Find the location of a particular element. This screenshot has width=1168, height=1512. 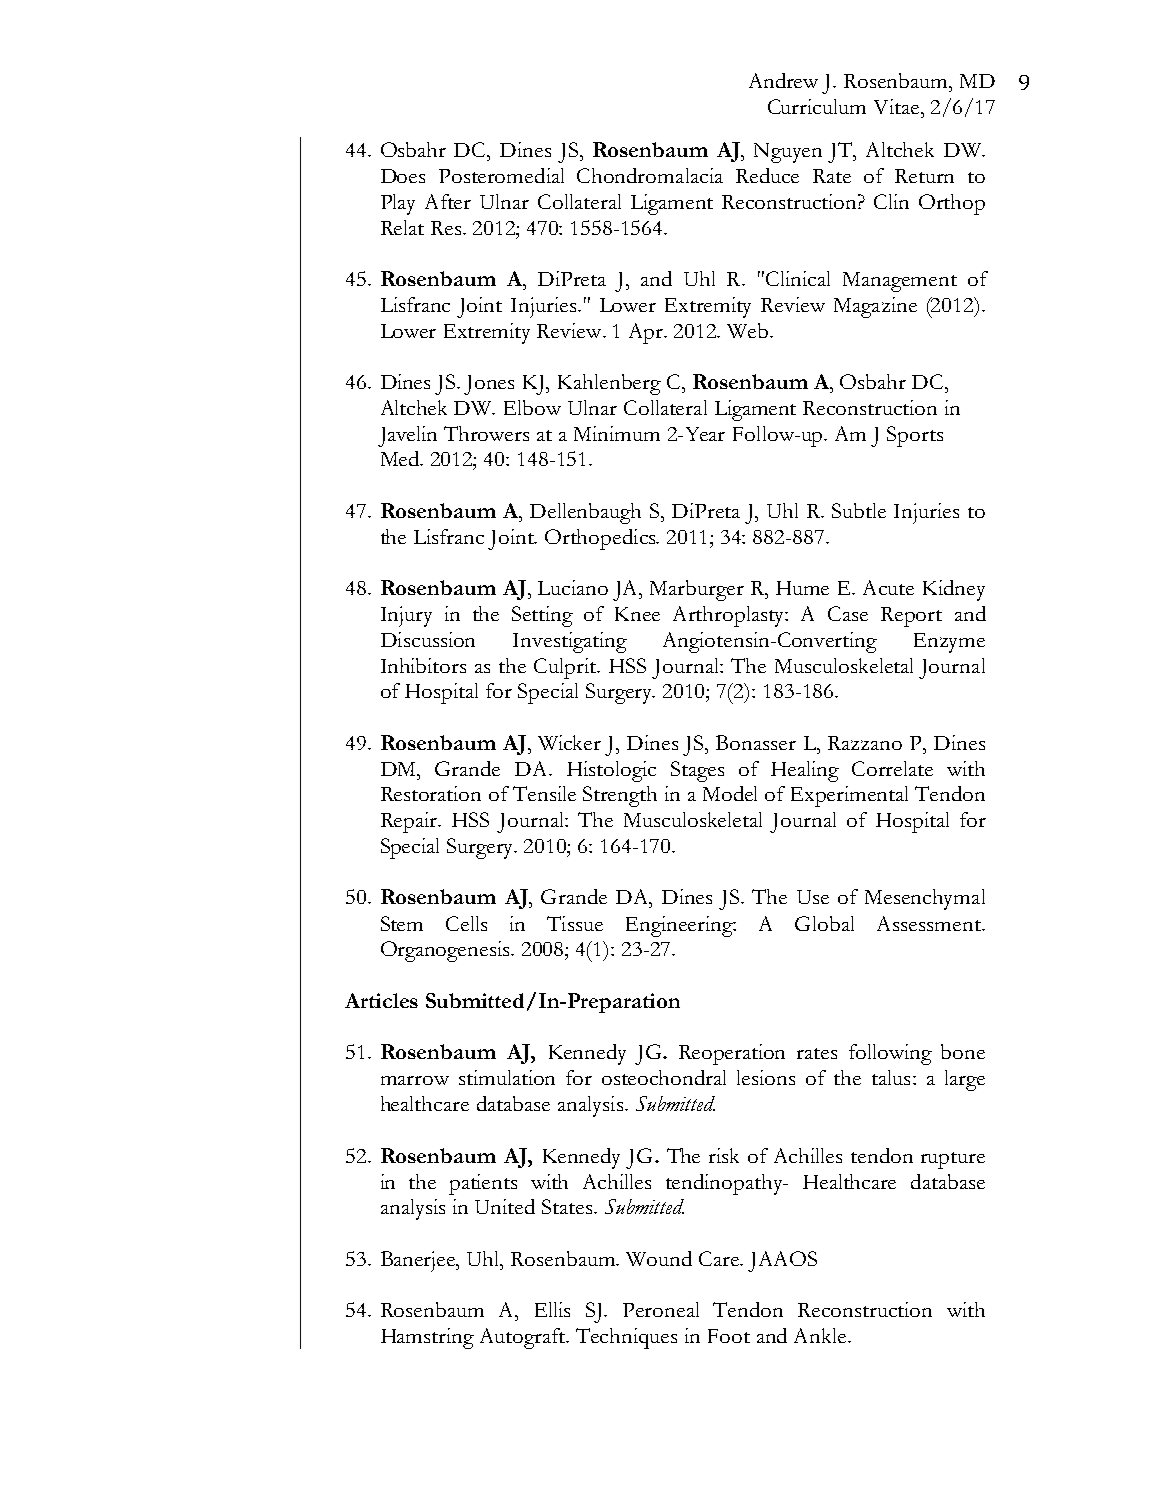

Wound is located at coordinates (659, 1258).
